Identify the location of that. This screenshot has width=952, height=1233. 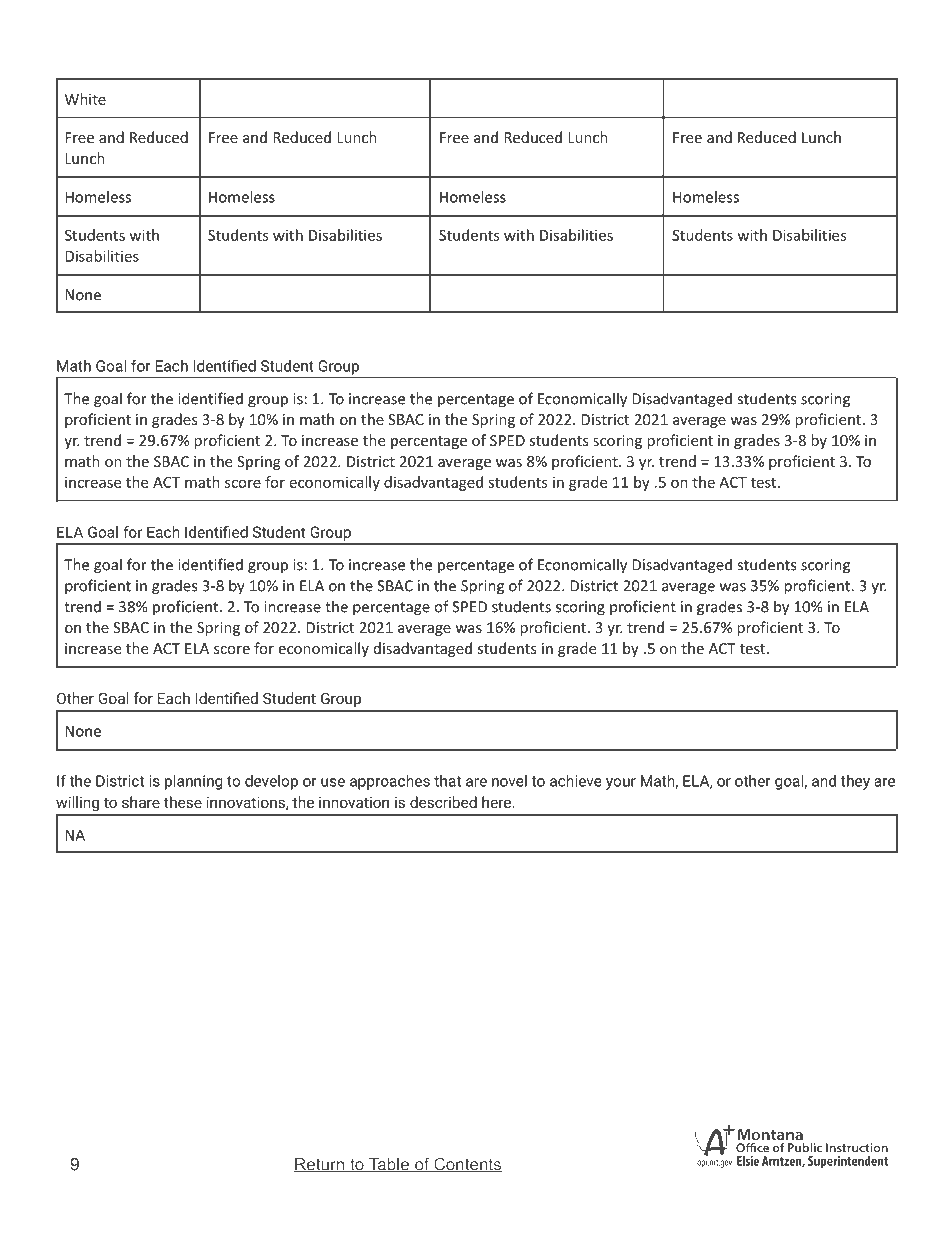
(447, 781).
